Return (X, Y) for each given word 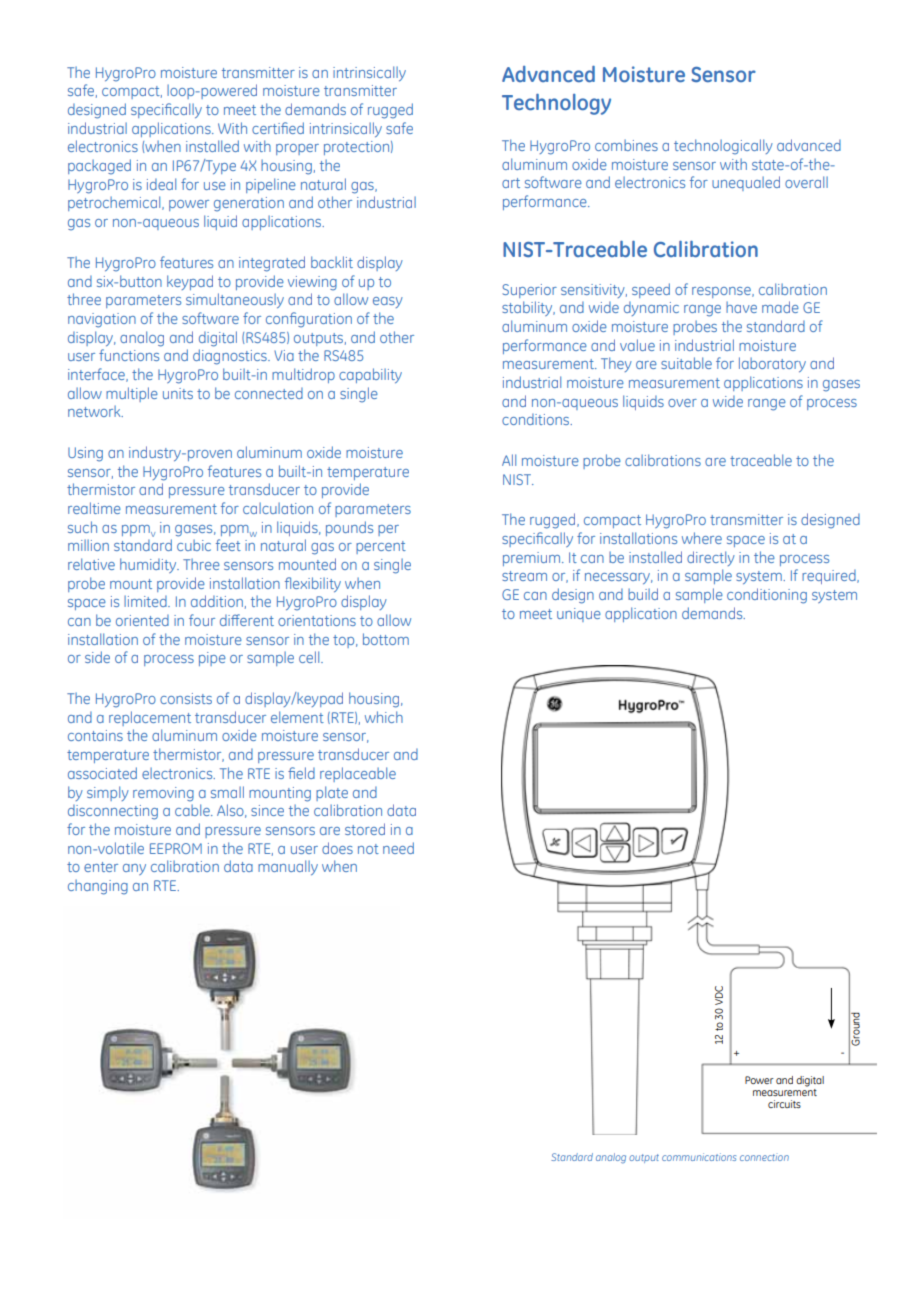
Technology (556, 104)
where (702, 538)
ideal (161, 184)
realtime (94, 508)
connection (764, 1157)
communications (699, 1157)
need (398, 848)
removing (163, 794)
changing (98, 887)
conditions (537, 419)
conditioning (767, 596)
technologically (723, 147)
